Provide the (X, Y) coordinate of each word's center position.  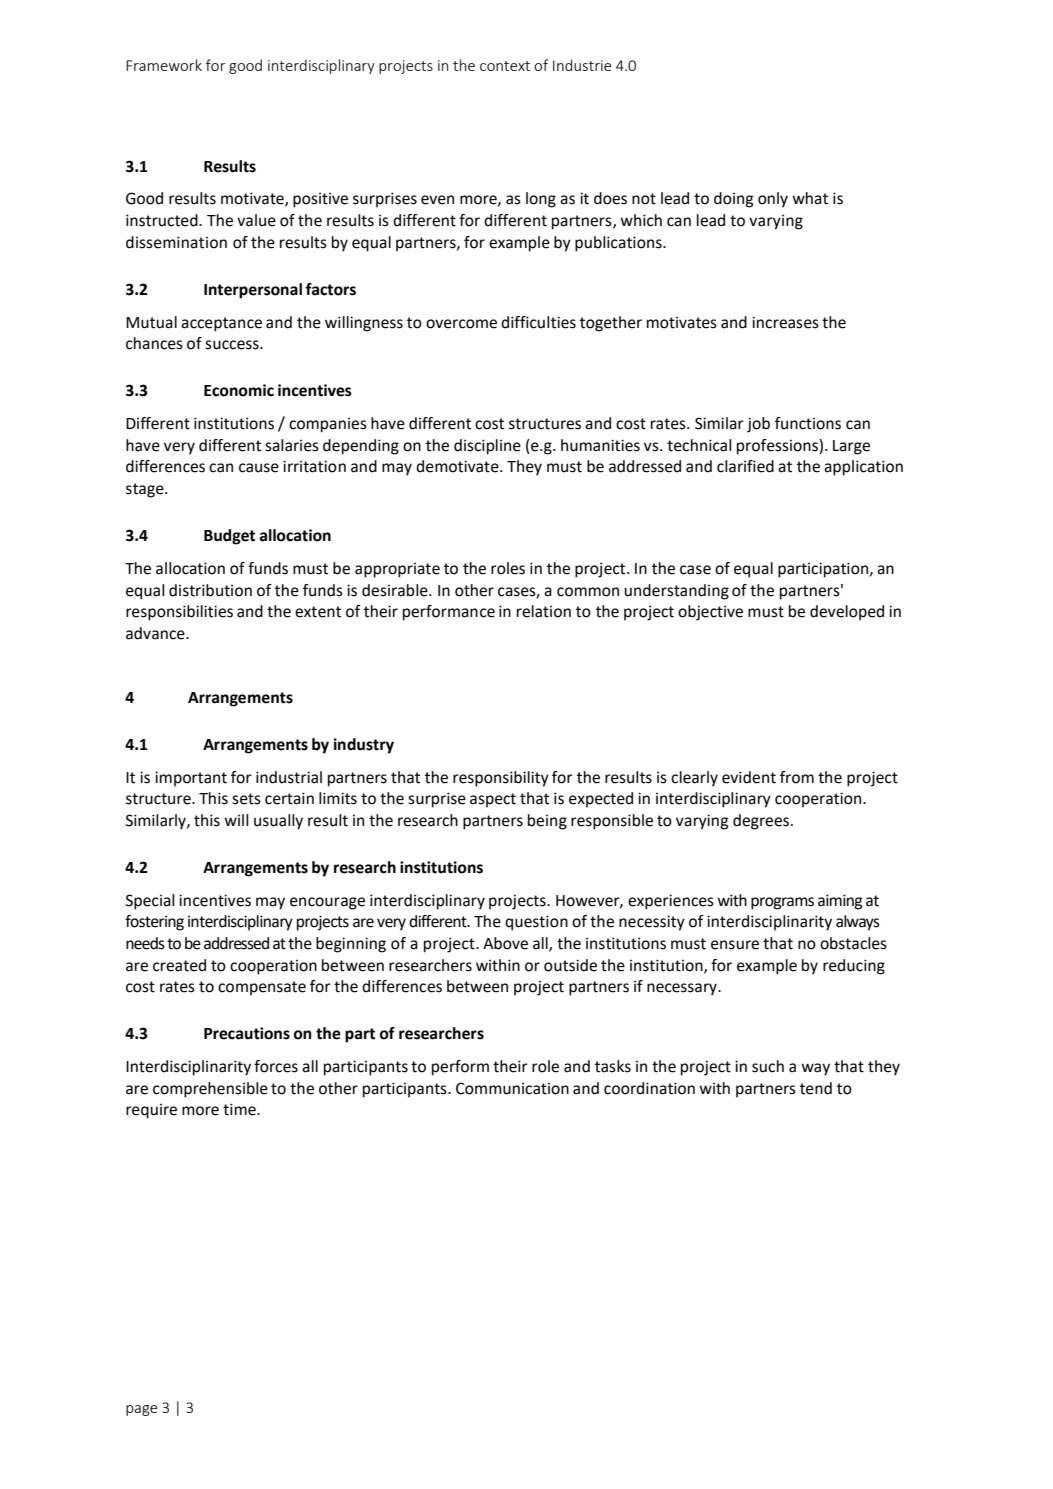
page (141, 1410)
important (191, 779)
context (505, 66)
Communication (512, 1088)
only (773, 200)
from (797, 777)
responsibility (501, 779)
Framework (164, 65)
